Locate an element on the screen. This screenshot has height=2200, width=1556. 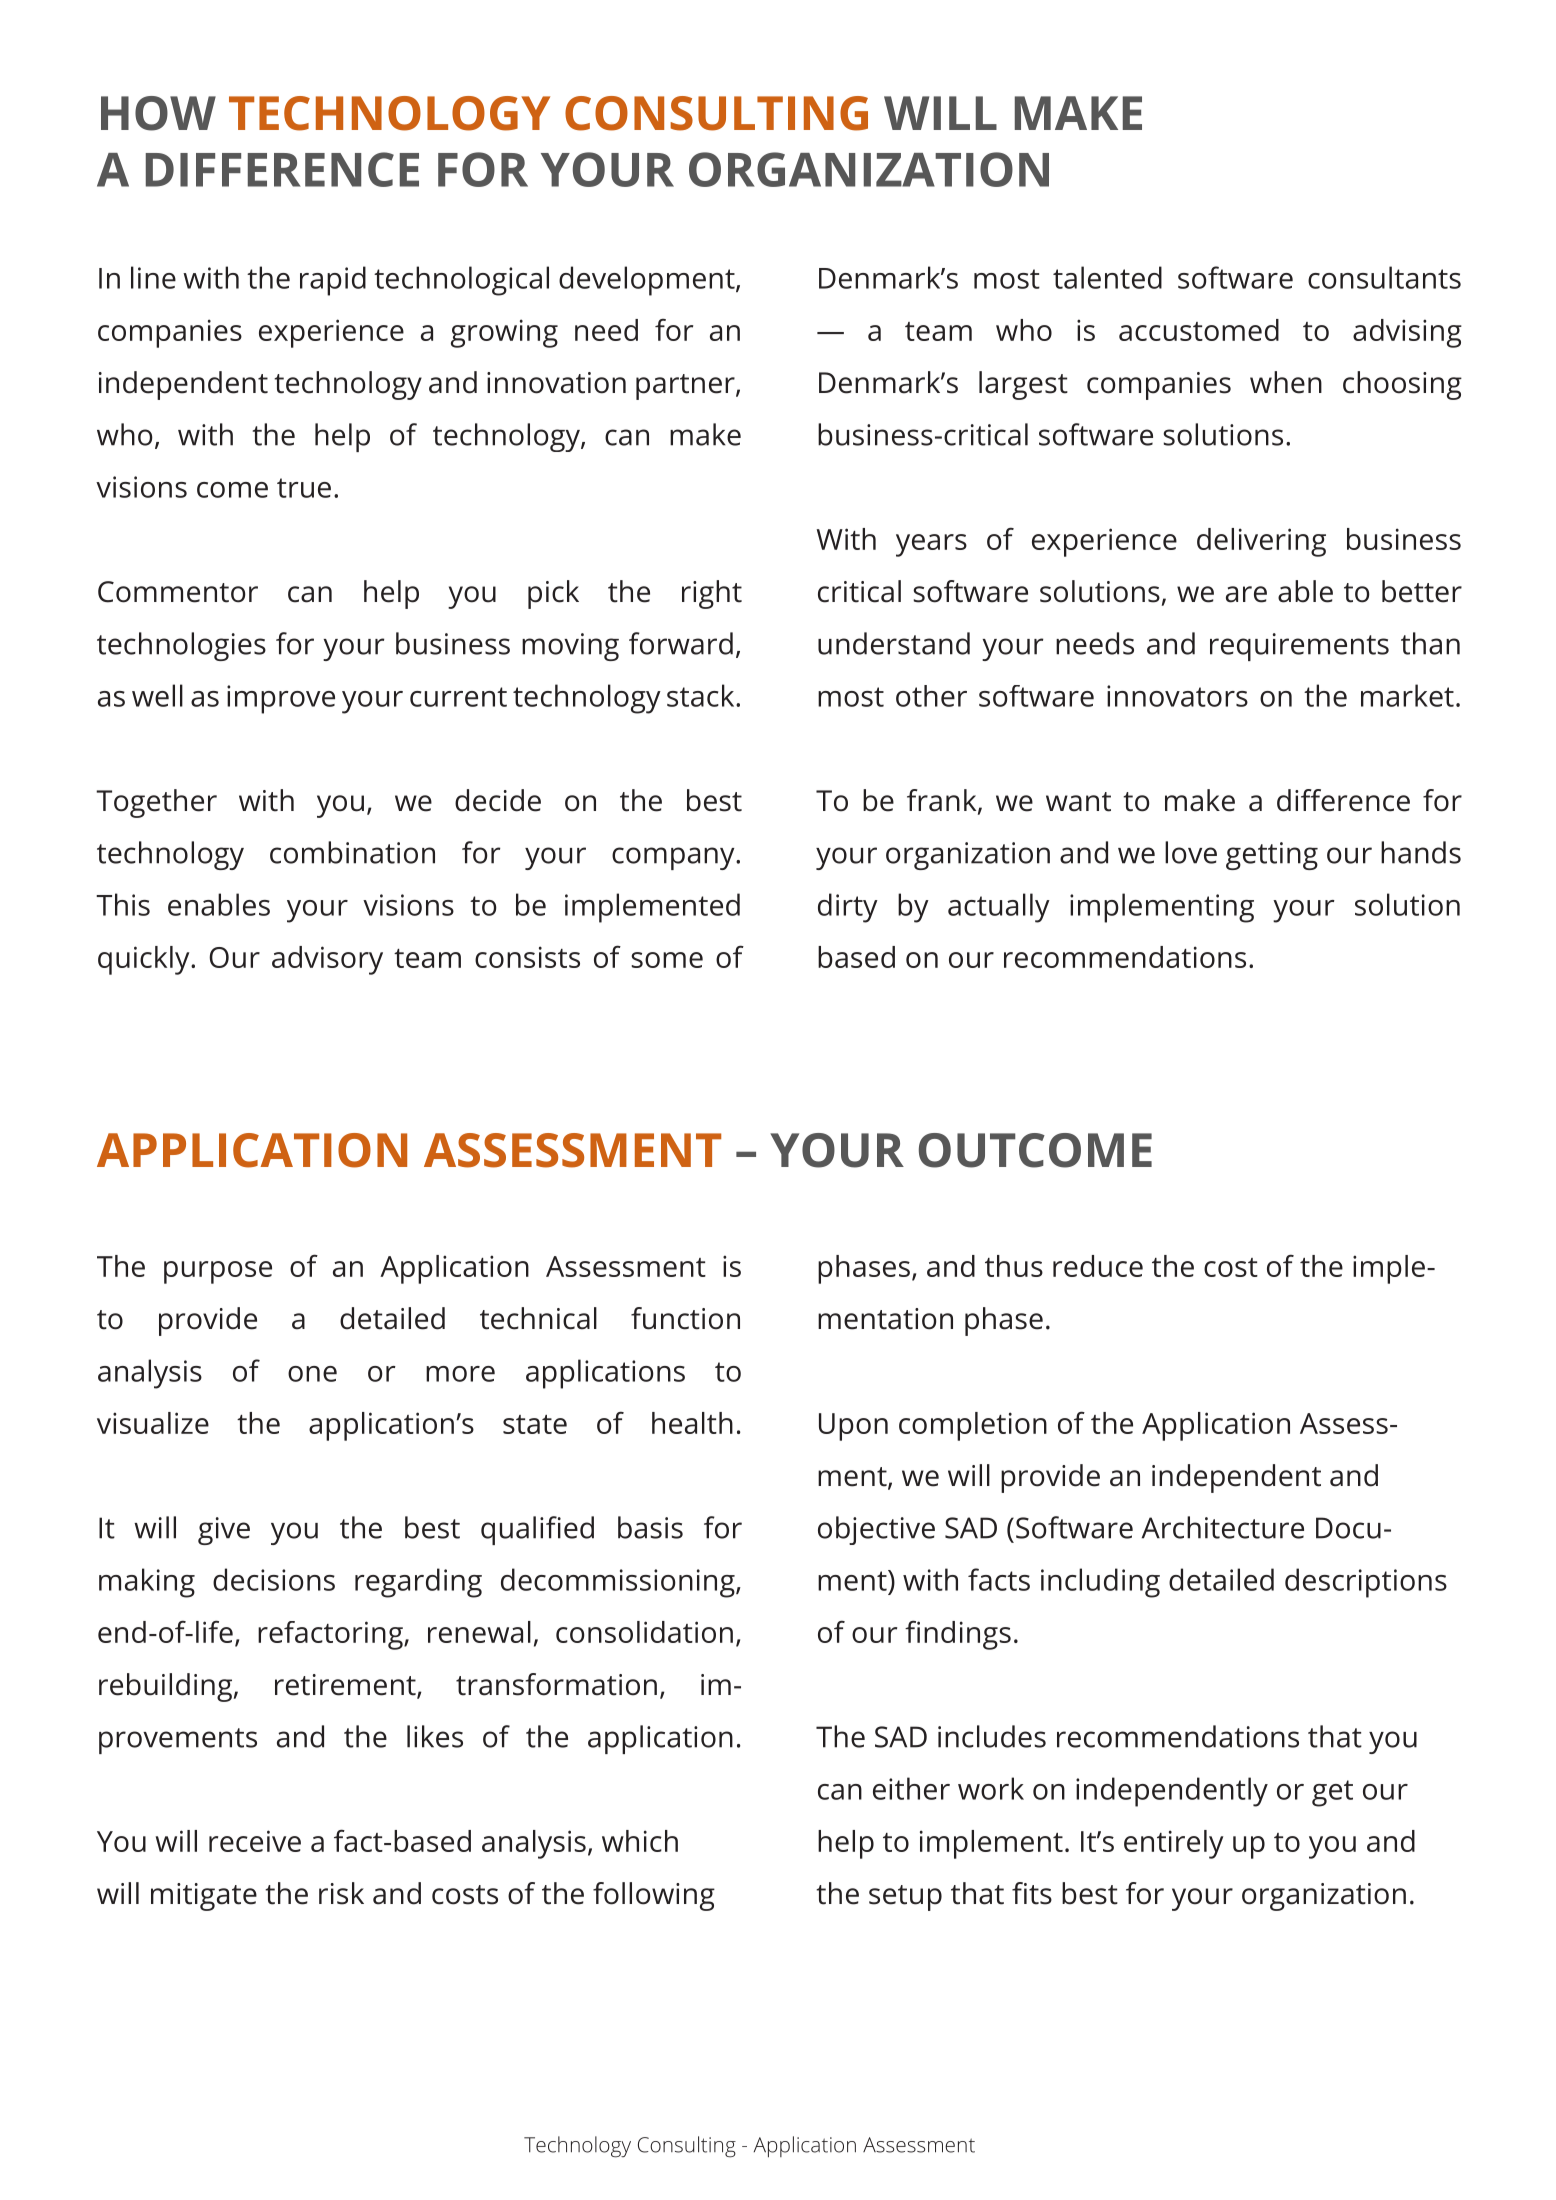
give is located at coordinates (224, 1531).
